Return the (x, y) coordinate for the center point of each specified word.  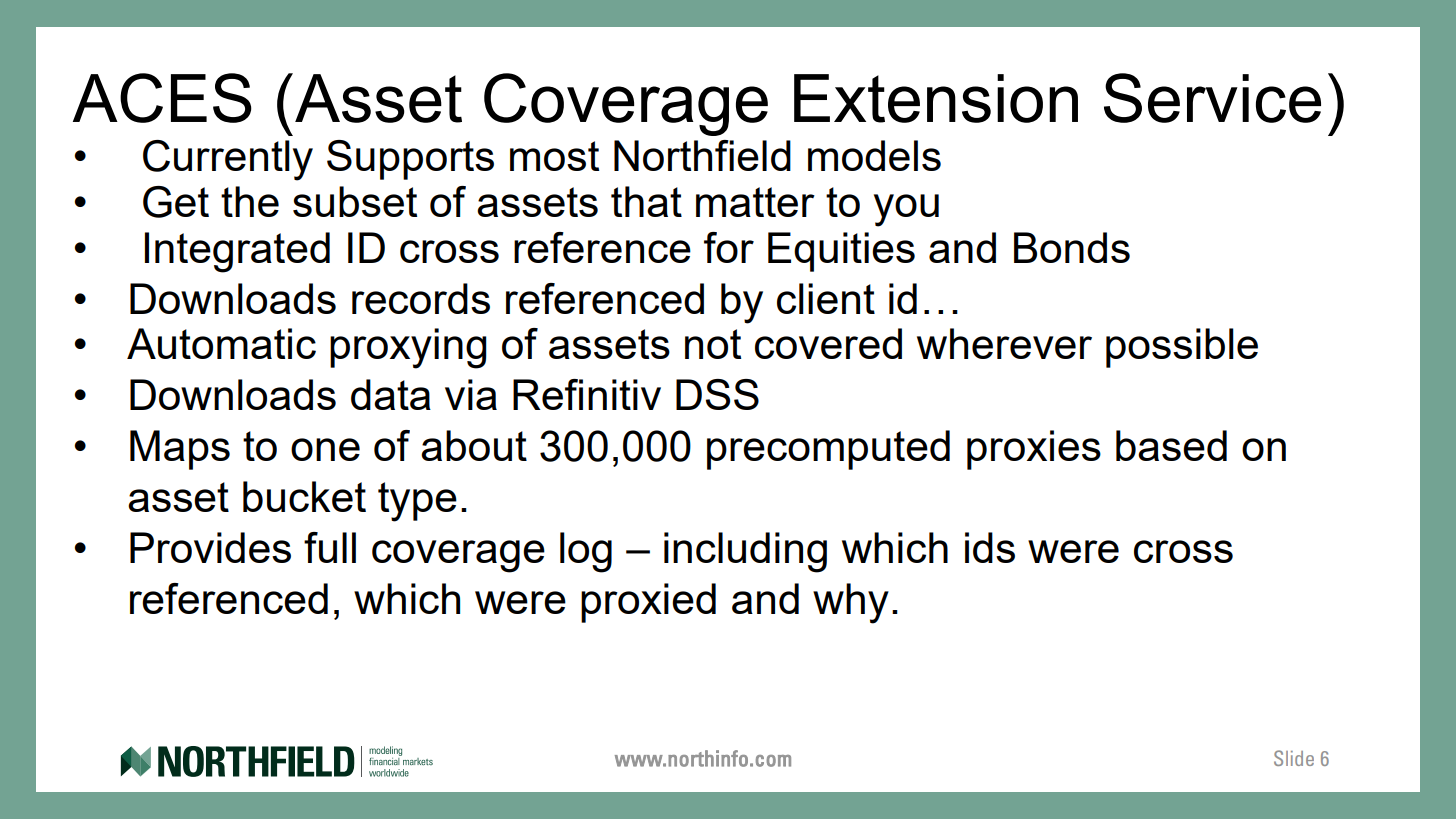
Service (1212, 98)
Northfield (702, 155)
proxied (648, 603)
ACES (162, 98)
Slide (1294, 758)
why (851, 603)
